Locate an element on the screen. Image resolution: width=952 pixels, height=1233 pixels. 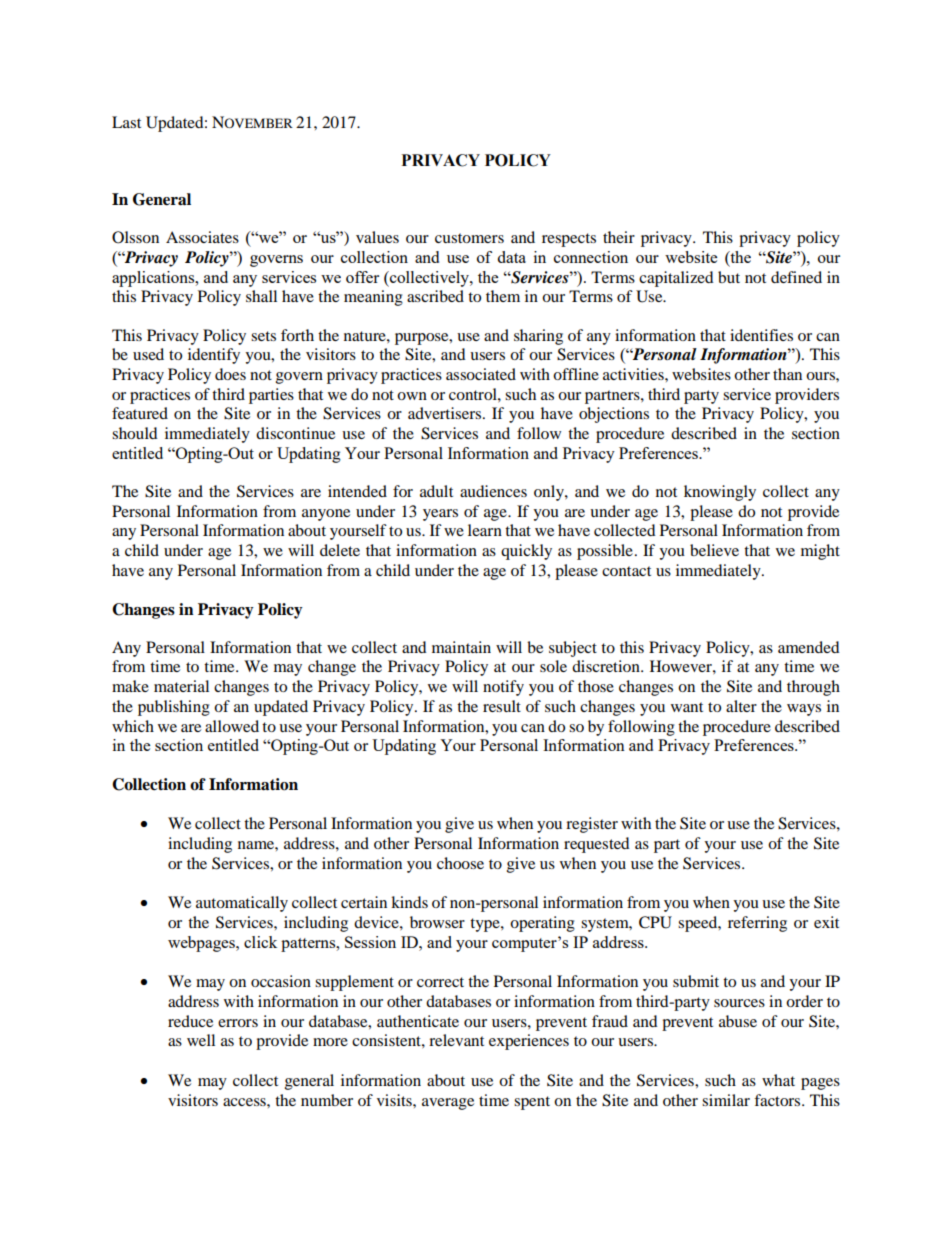
material is located at coordinates (181, 686).
